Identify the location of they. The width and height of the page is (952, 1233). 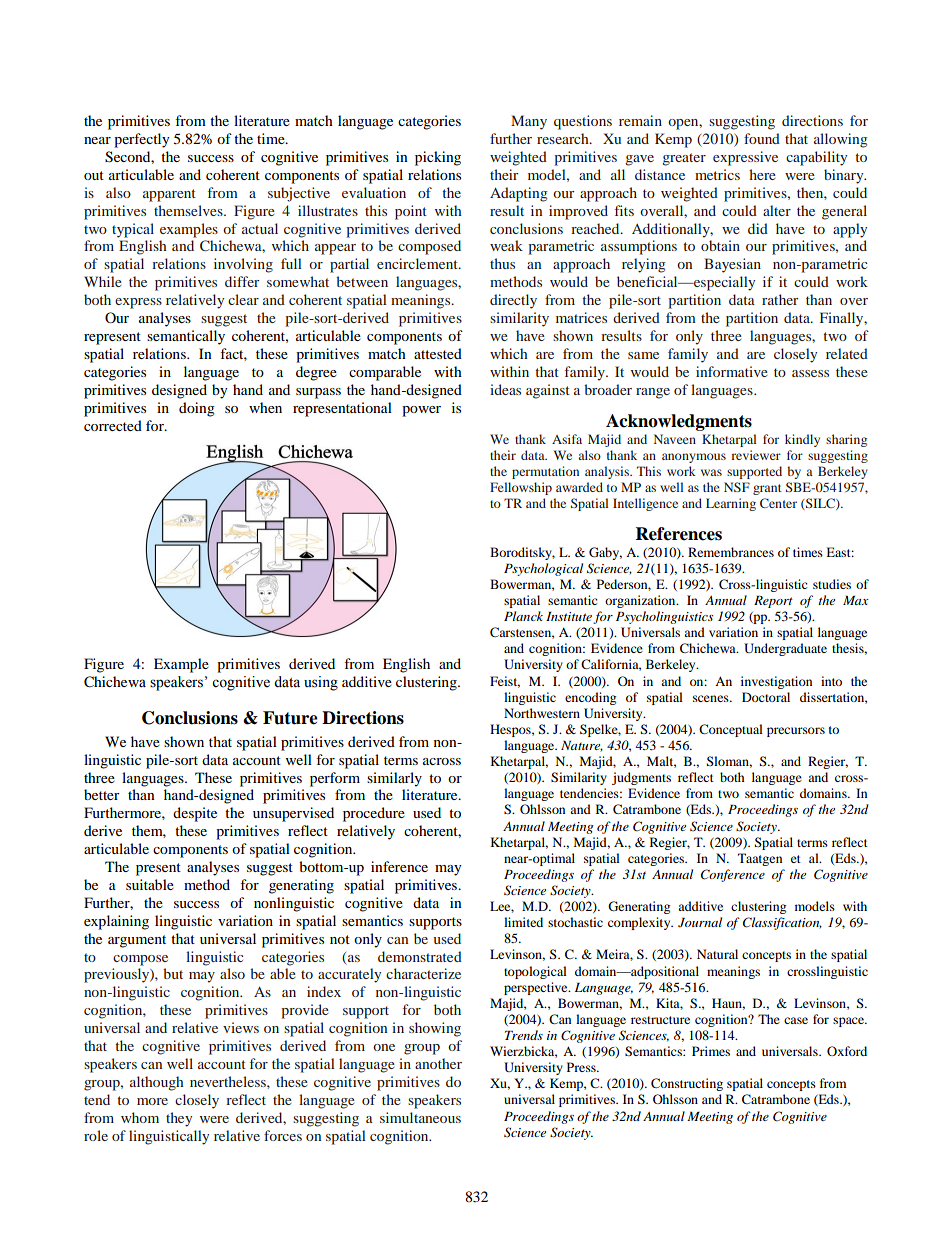
(179, 1119).
